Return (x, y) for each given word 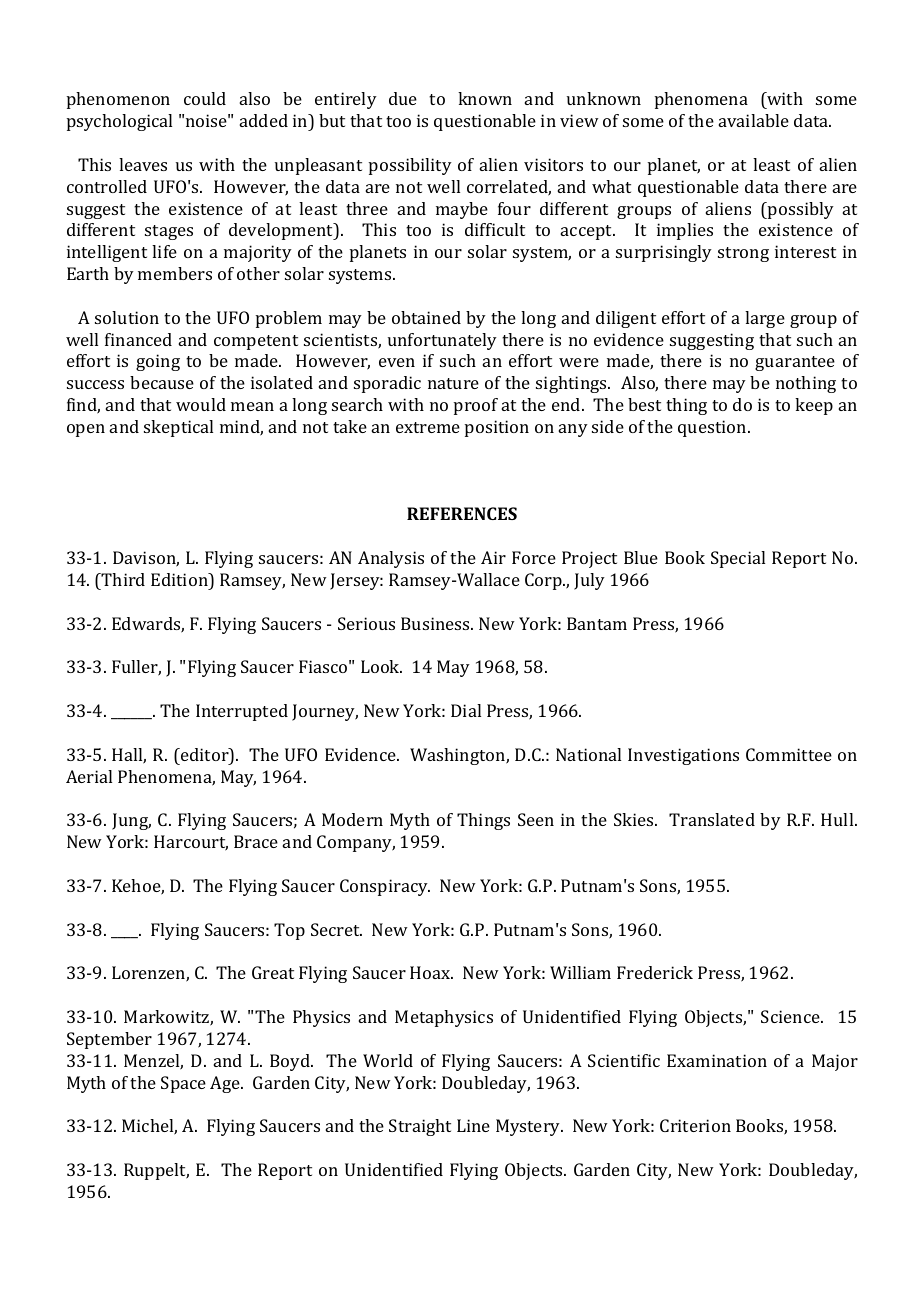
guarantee (795, 363)
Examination (717, 1060)
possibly (800, 210)
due (403, 98)
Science (791, 1016)
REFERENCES (462, 513)
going (158, 362)
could (205, 98)
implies (685, 231)
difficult (495, 229)
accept (588, 232)
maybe (462, 210)
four (514, 208)
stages (169, 232)
